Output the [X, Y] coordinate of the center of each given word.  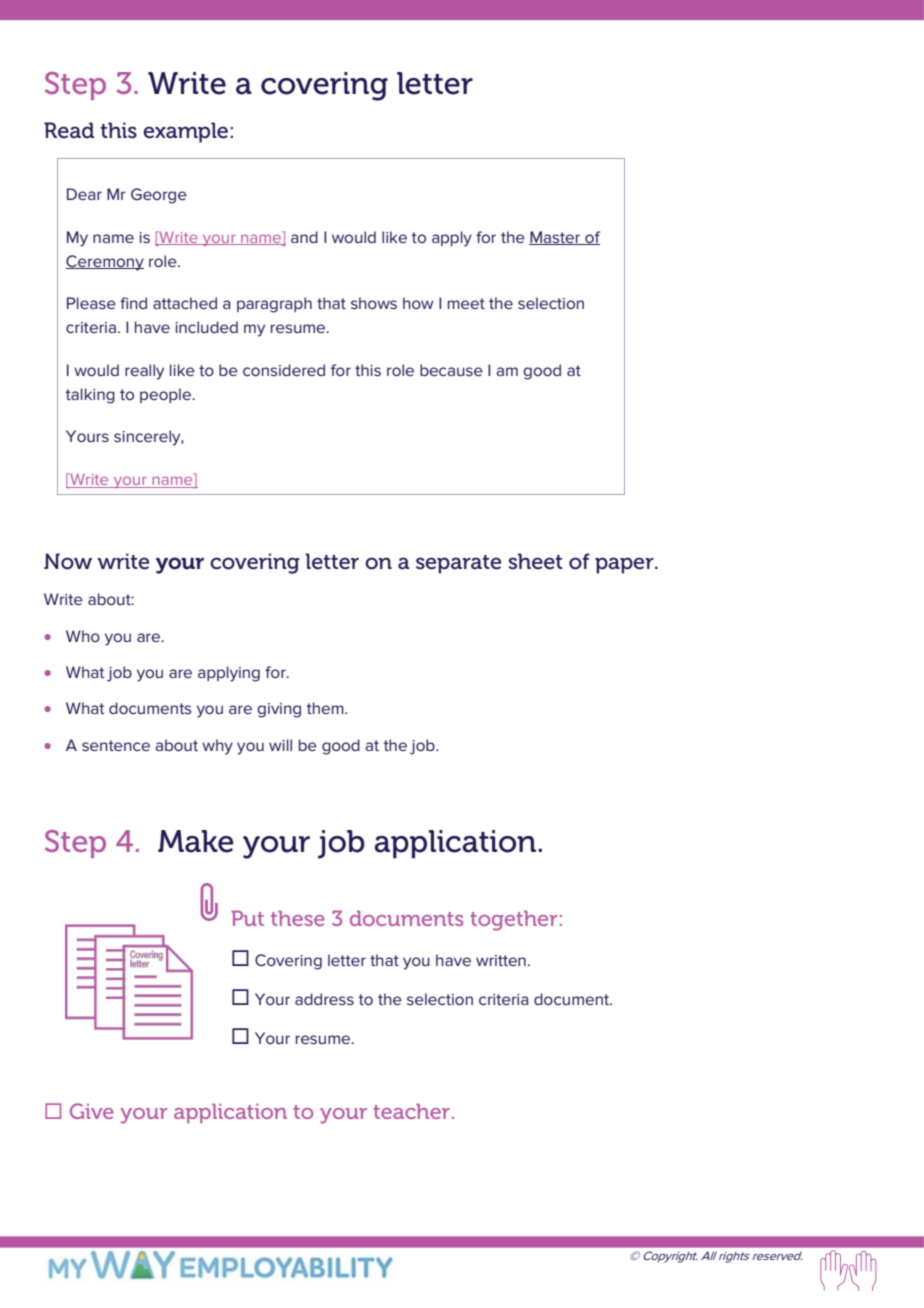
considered [284, 370]
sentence [116, 745]
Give [91, 1111]
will [280, 745]
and [304, 237]
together [513, 920]
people [166, 395]
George [159, 196]
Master [556, 238]
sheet [535, 561]
